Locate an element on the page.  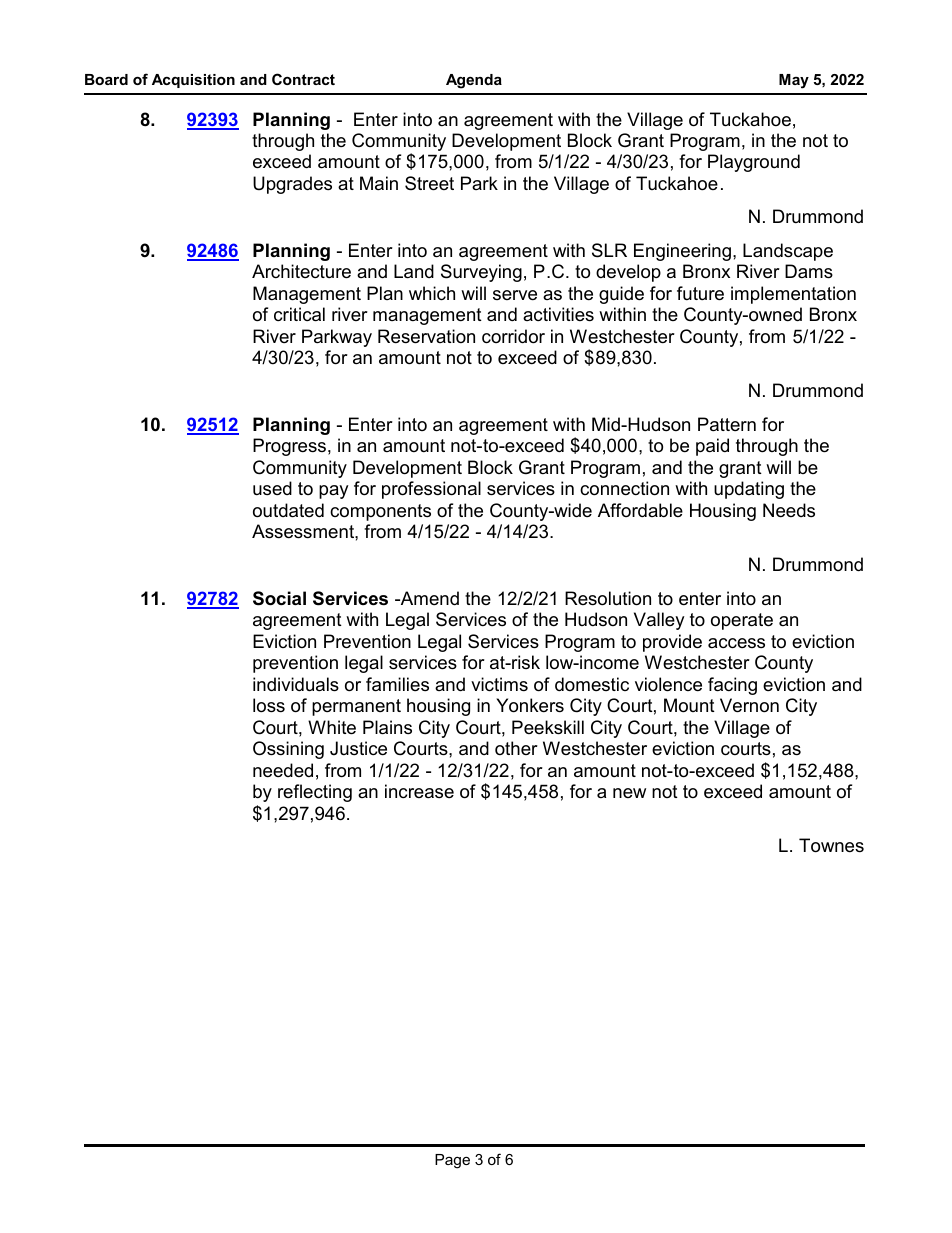
May is located at coordinates (794, 81).
